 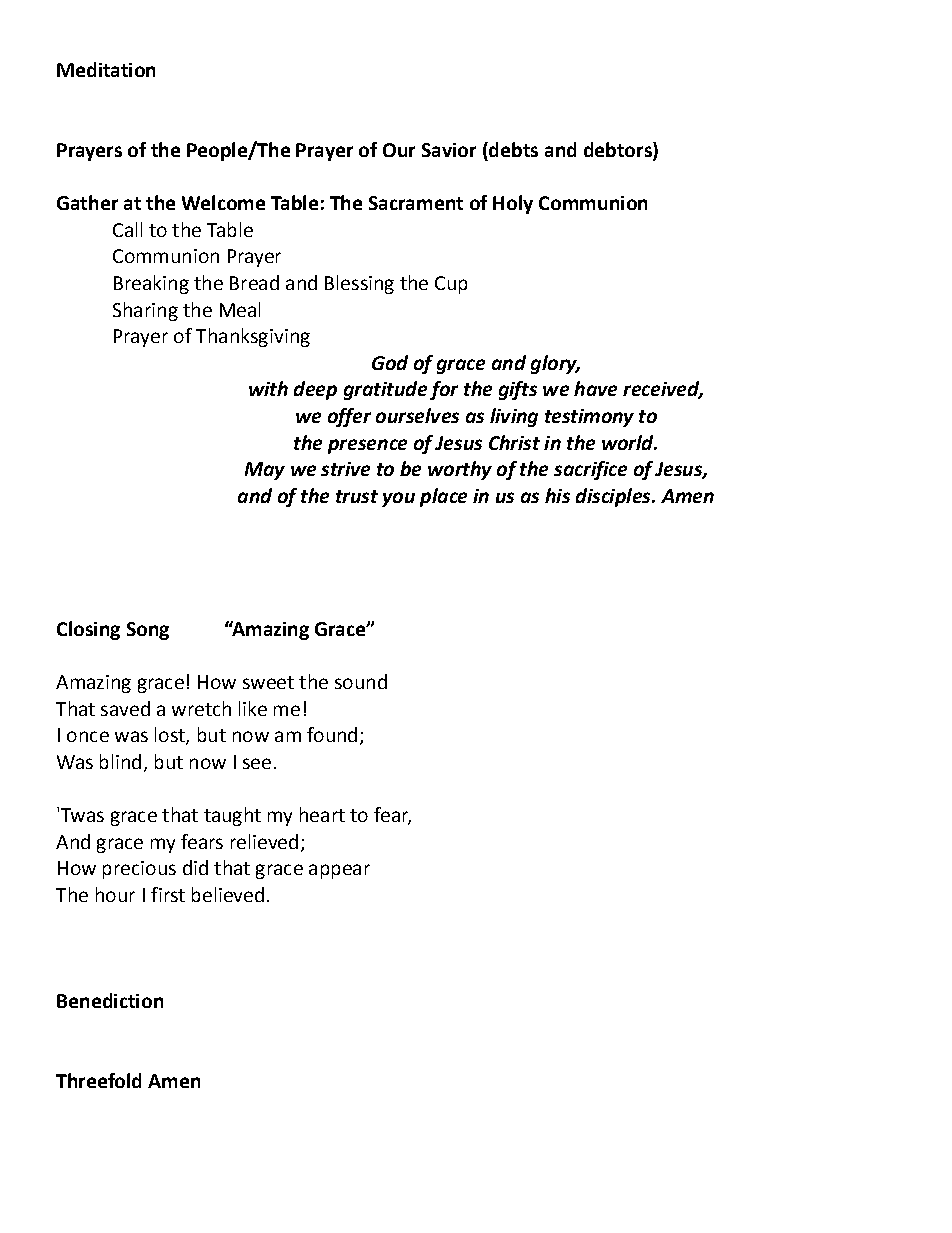 I want to click on lost, so click(x=171, y=736).
